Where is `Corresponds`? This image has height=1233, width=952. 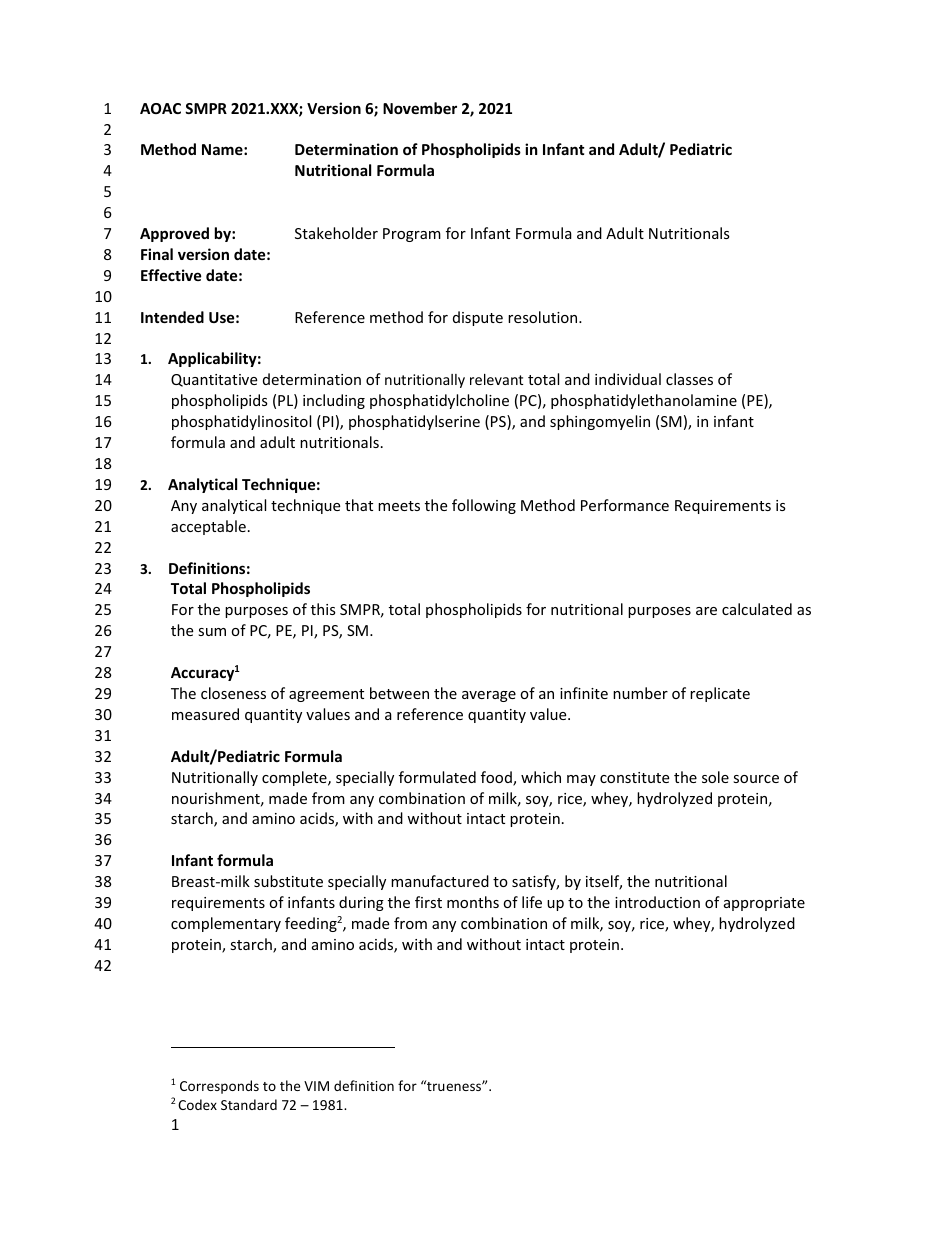 Corresponds is located at coordinates (219, 1087).
